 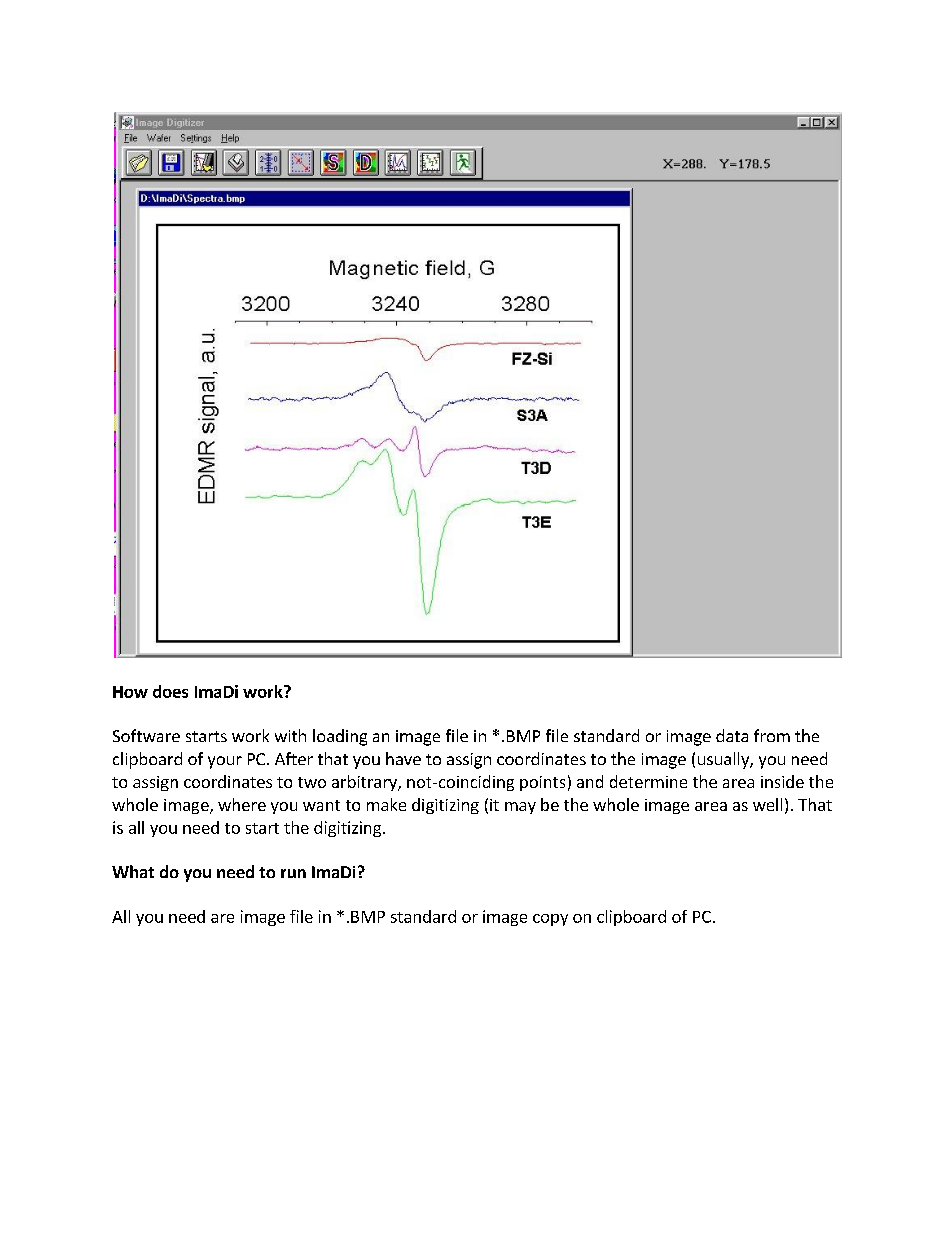 What do you see at coordinates (293, 873) in the page?
I see `run` at bounding box center [293, 873].
